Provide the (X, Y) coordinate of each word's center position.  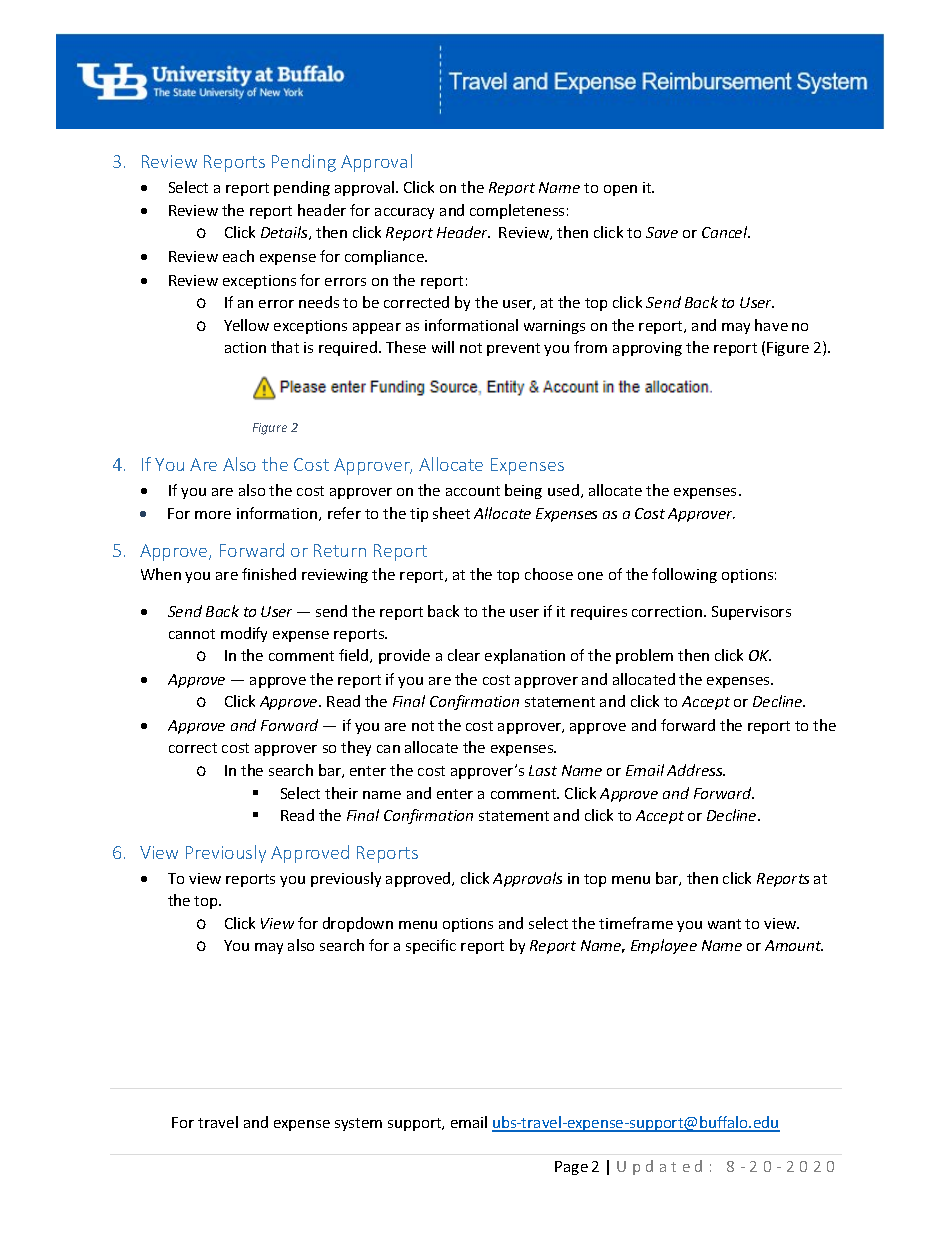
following (684, 575)
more (213, 515)
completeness (517, 211)
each (238, 256)
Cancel (726, 232)
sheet (451, 513)
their (341, 793)
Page (571, 1168)
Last (543, 770)
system (358, 1124)
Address (696, 770)
